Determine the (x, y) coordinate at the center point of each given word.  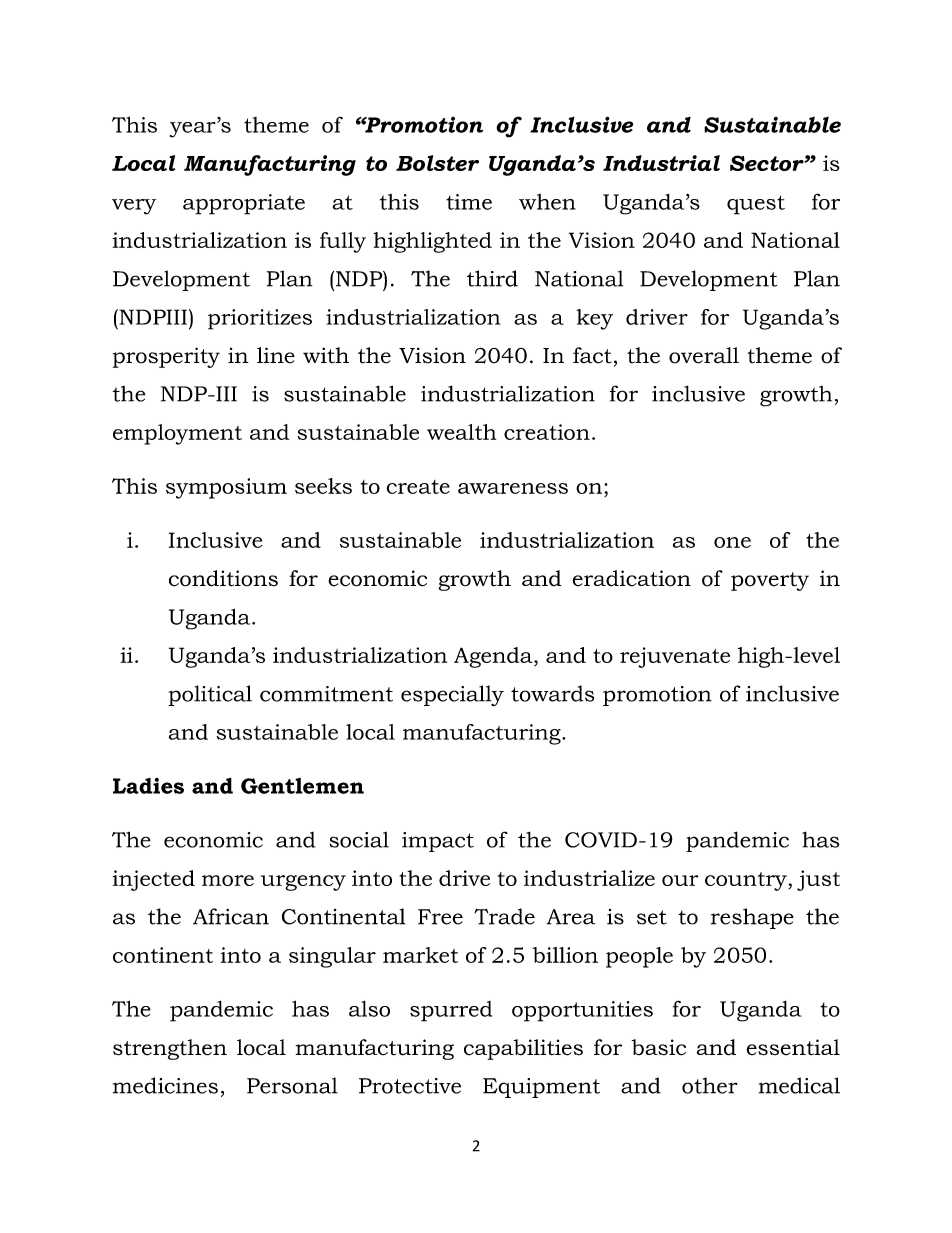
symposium (226, 488)
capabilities (523, 1049)
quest (756, 205)
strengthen (170, 1049)
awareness (513, 488)
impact (438, 842)
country (746, 881)
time (469, 202)
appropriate (244, 204)
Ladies (148, 786)
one (732, 542)
